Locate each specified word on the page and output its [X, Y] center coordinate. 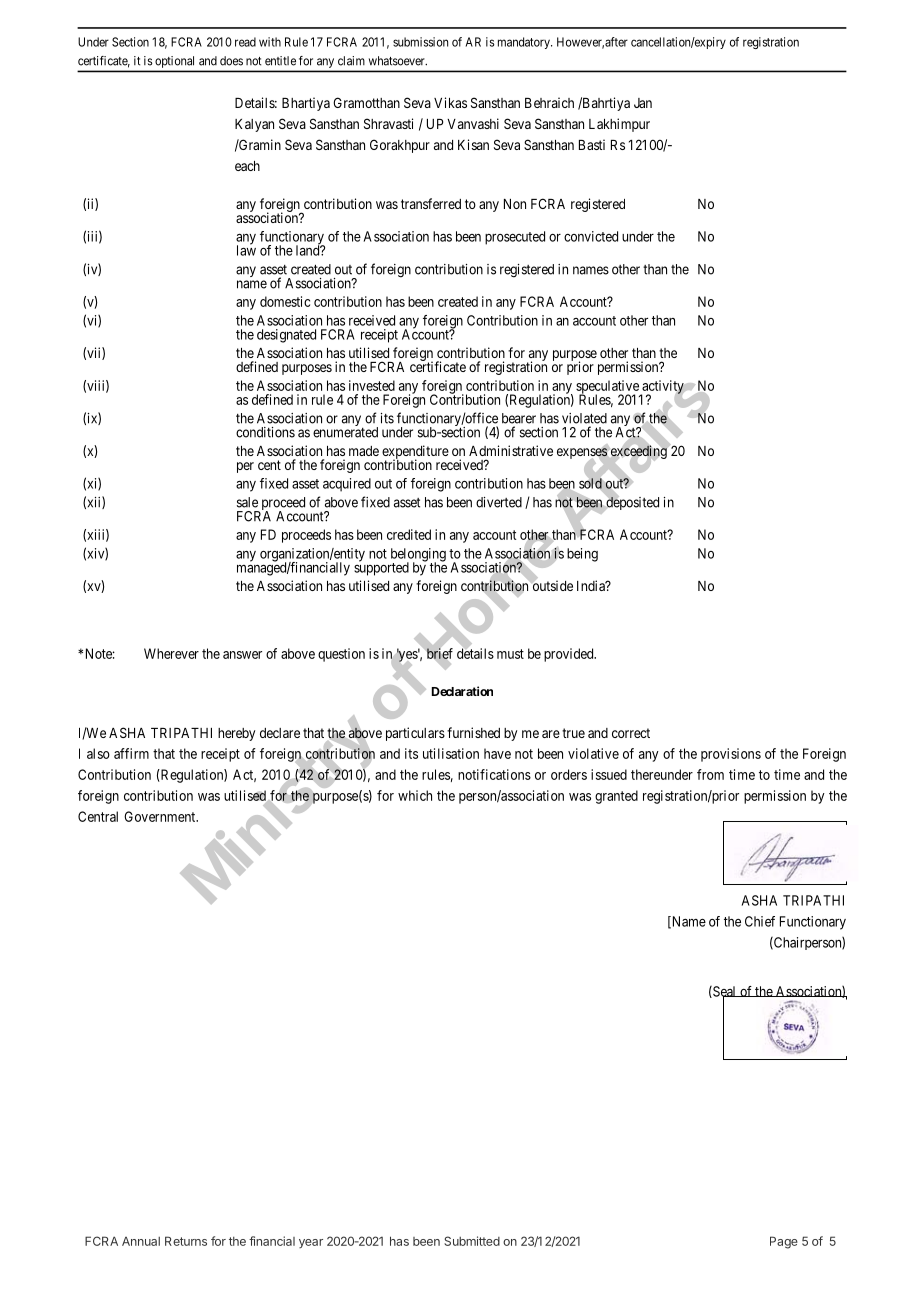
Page [784, 1242]
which [415, 795]
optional [174, 62]
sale [247, 502]
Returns [186, 1241]
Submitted [472, 1241]
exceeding [639, 452]
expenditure [415, 453]
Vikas [450, 102]
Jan [643, 103]
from [710, 774]
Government [161, 816]
